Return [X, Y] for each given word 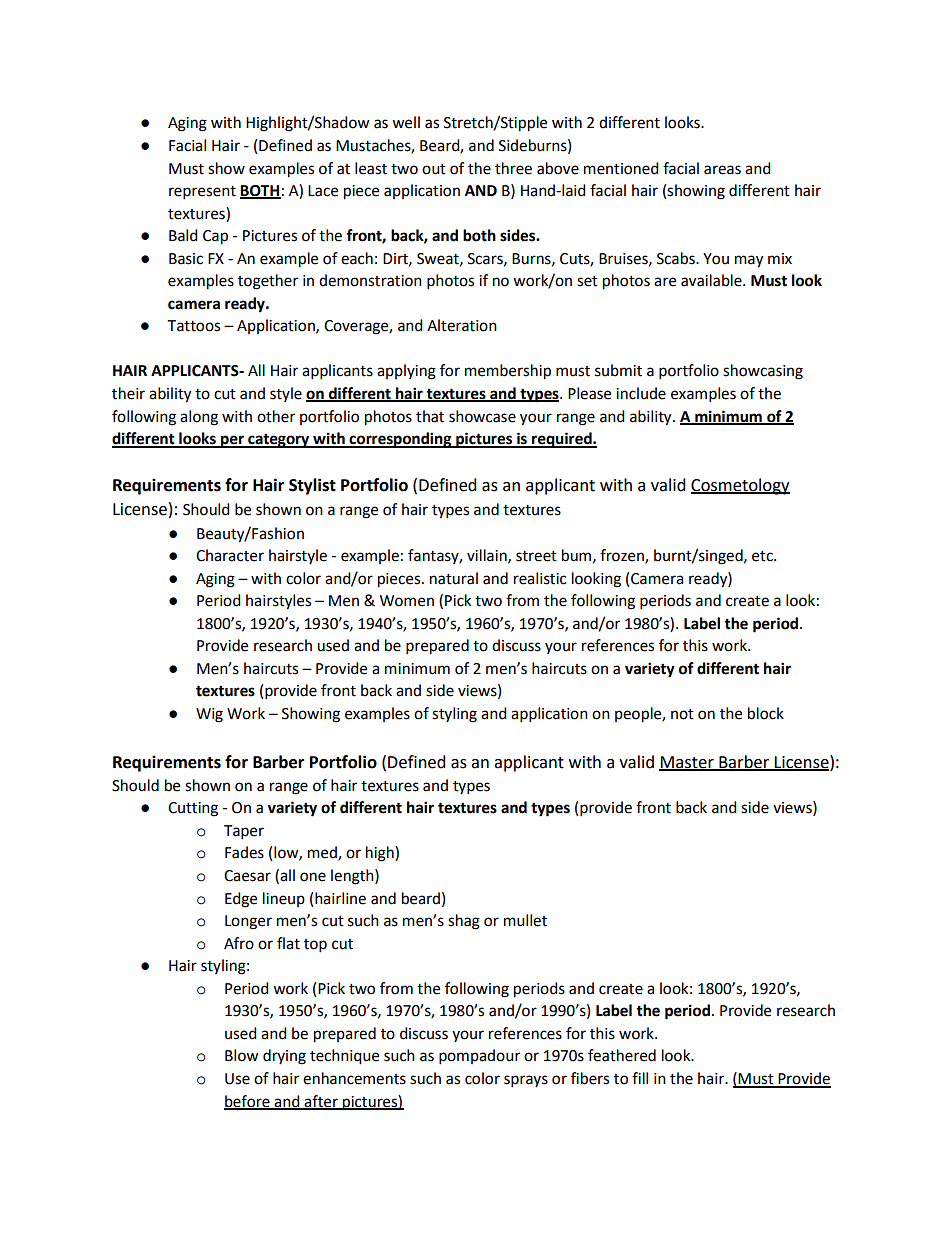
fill [640, 1078]
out [434, 169]
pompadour [479, 1057]
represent [202, 193]
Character [230, 555]
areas [722, 170]
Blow [242, 1055]
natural [454, 578]
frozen [623, 556]
